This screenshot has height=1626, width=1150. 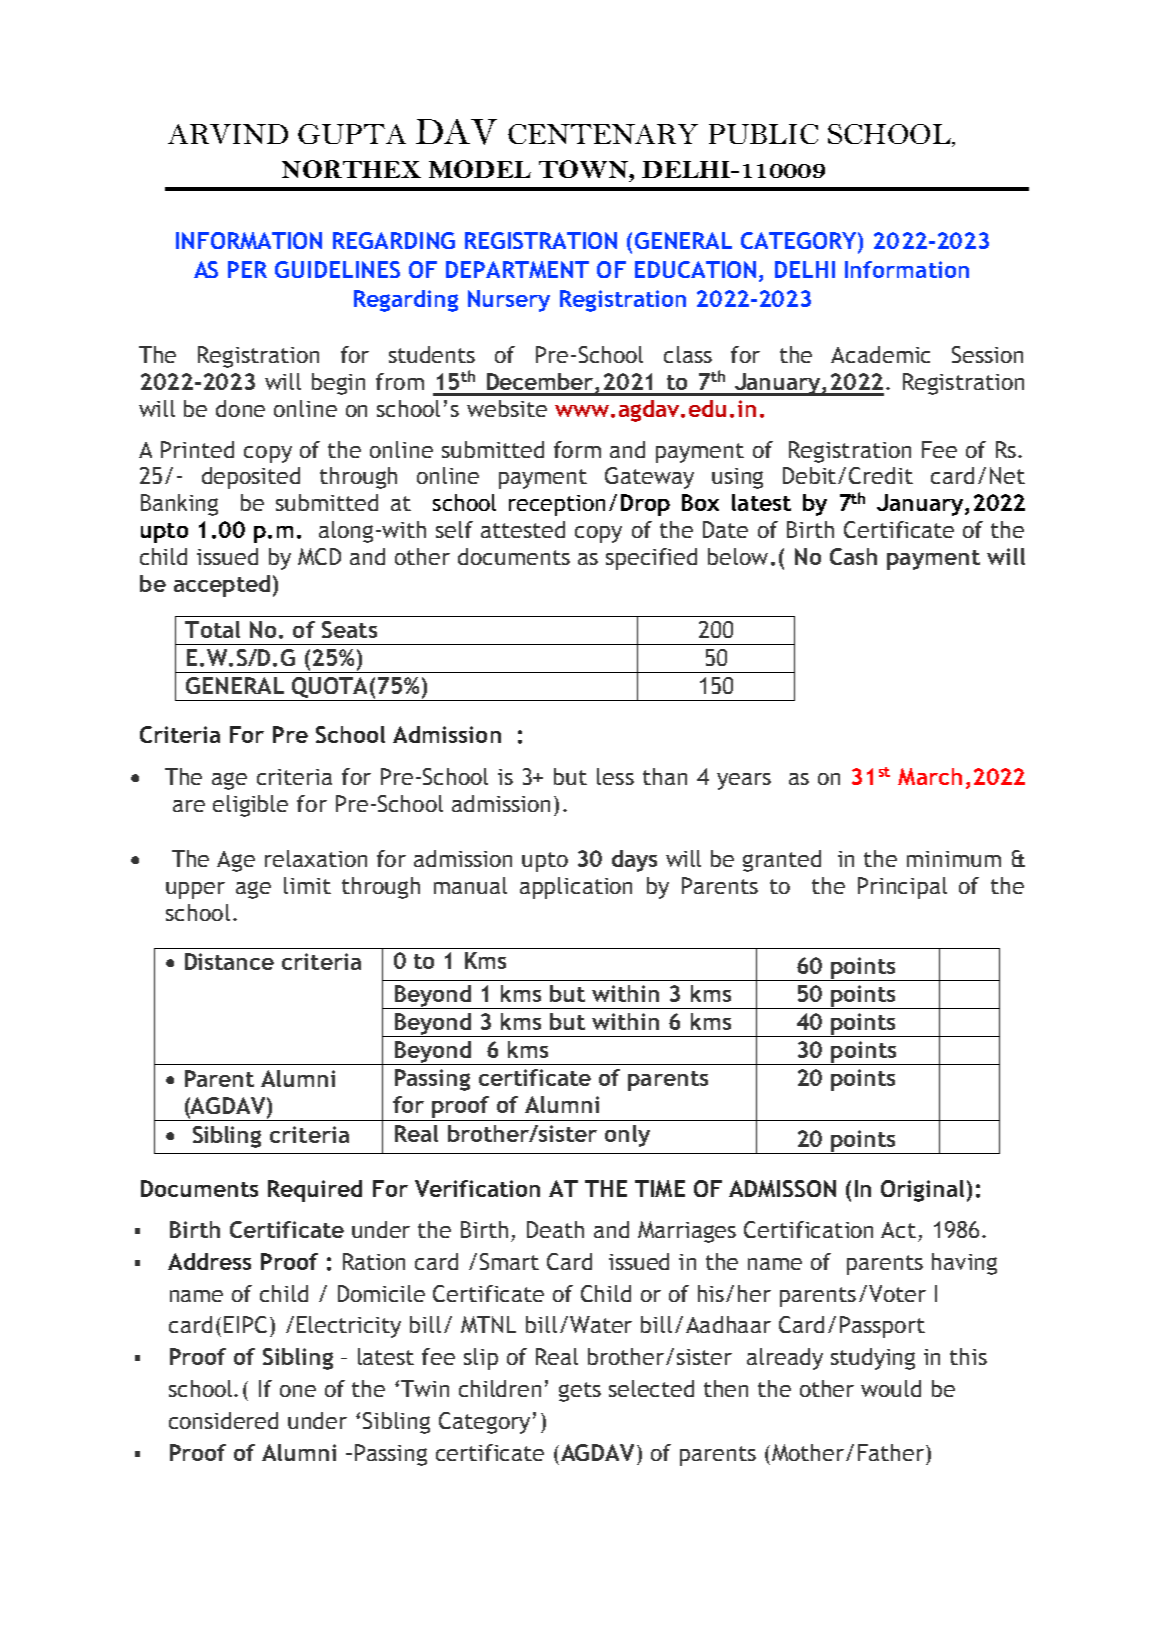 What do you see at coordinates (880, 354) in the screenshot?
I see `Academic` at bounding box center [880, 354].
